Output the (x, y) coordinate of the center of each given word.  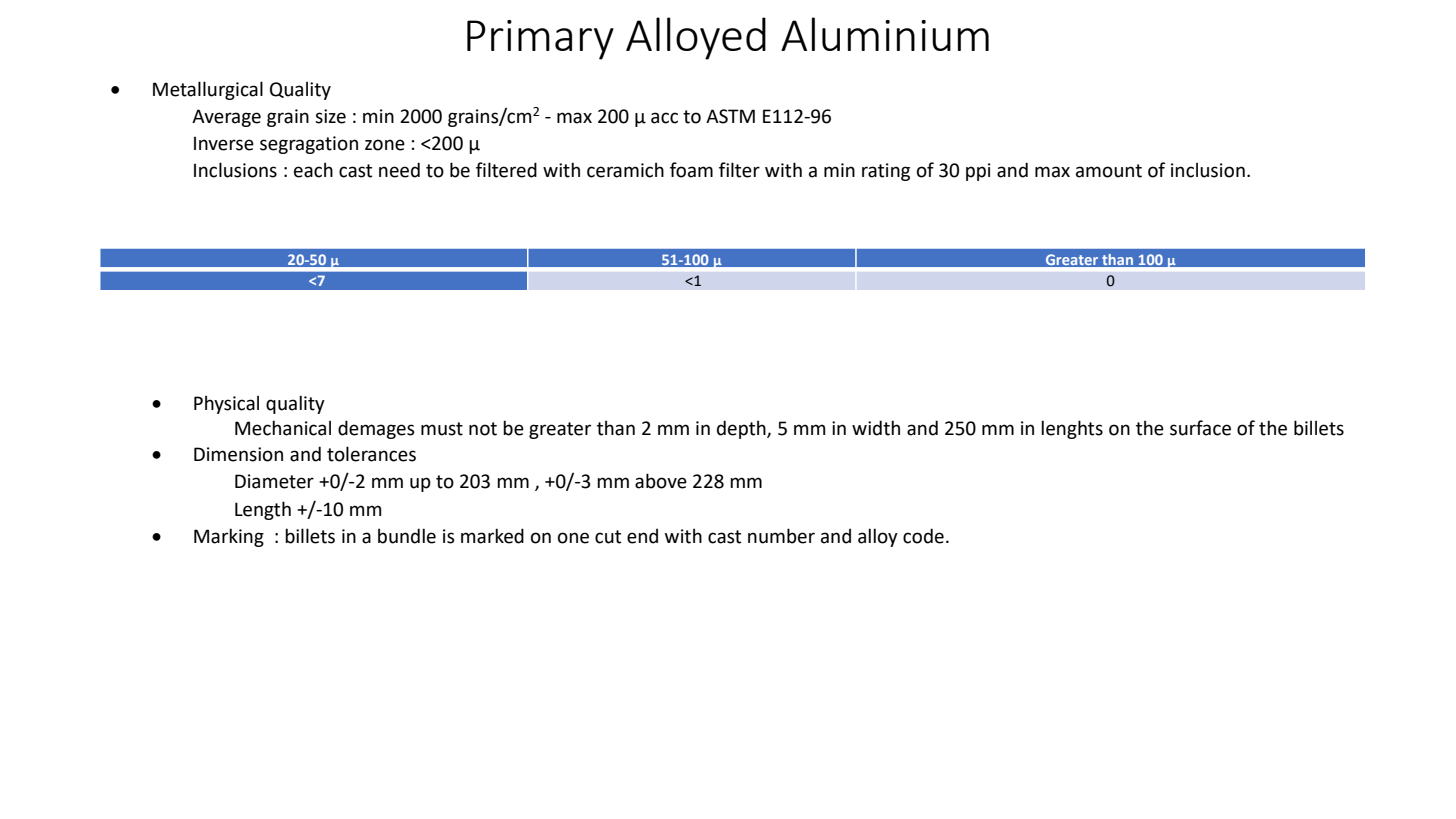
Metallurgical (208, 90)
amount (1109, 171)
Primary (540, 40)
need (399, 170)
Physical (226, 404)
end (642, 536)
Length (263, 510)
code (923, 536)
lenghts (1072, 429)
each (313, 170)
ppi (978, 172)
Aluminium (885, 34)
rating (886, 172)
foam (691, 170)
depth (742, 429)
